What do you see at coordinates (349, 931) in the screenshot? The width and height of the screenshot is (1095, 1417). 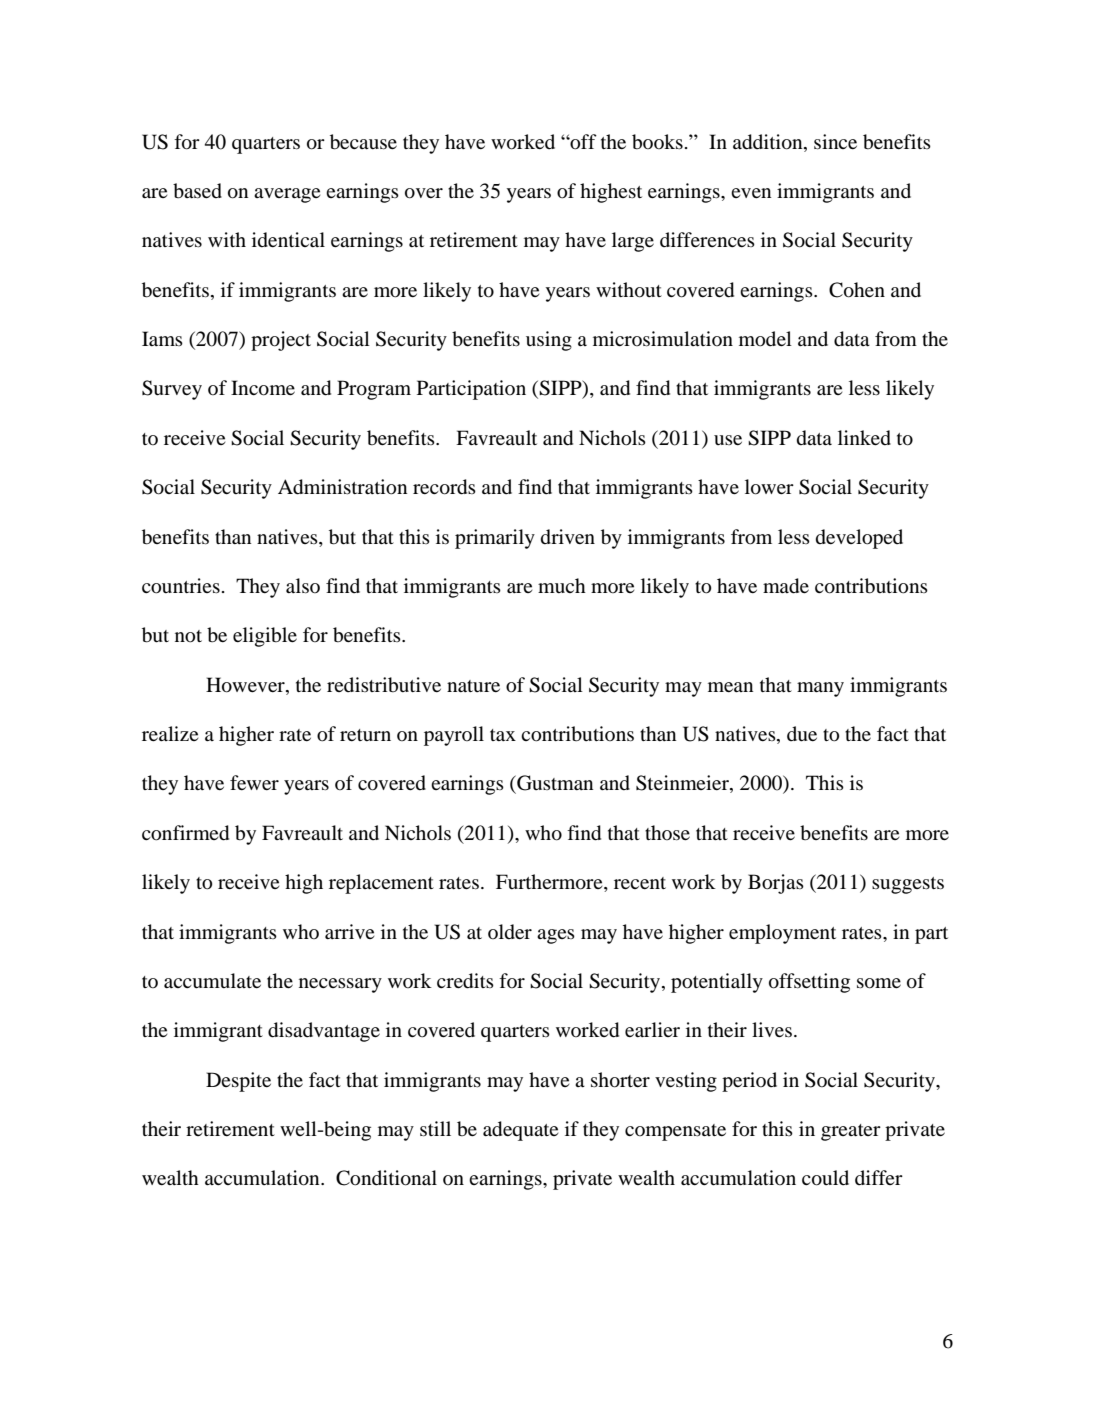 I see `arrive` at bounding box center [349, 931].
